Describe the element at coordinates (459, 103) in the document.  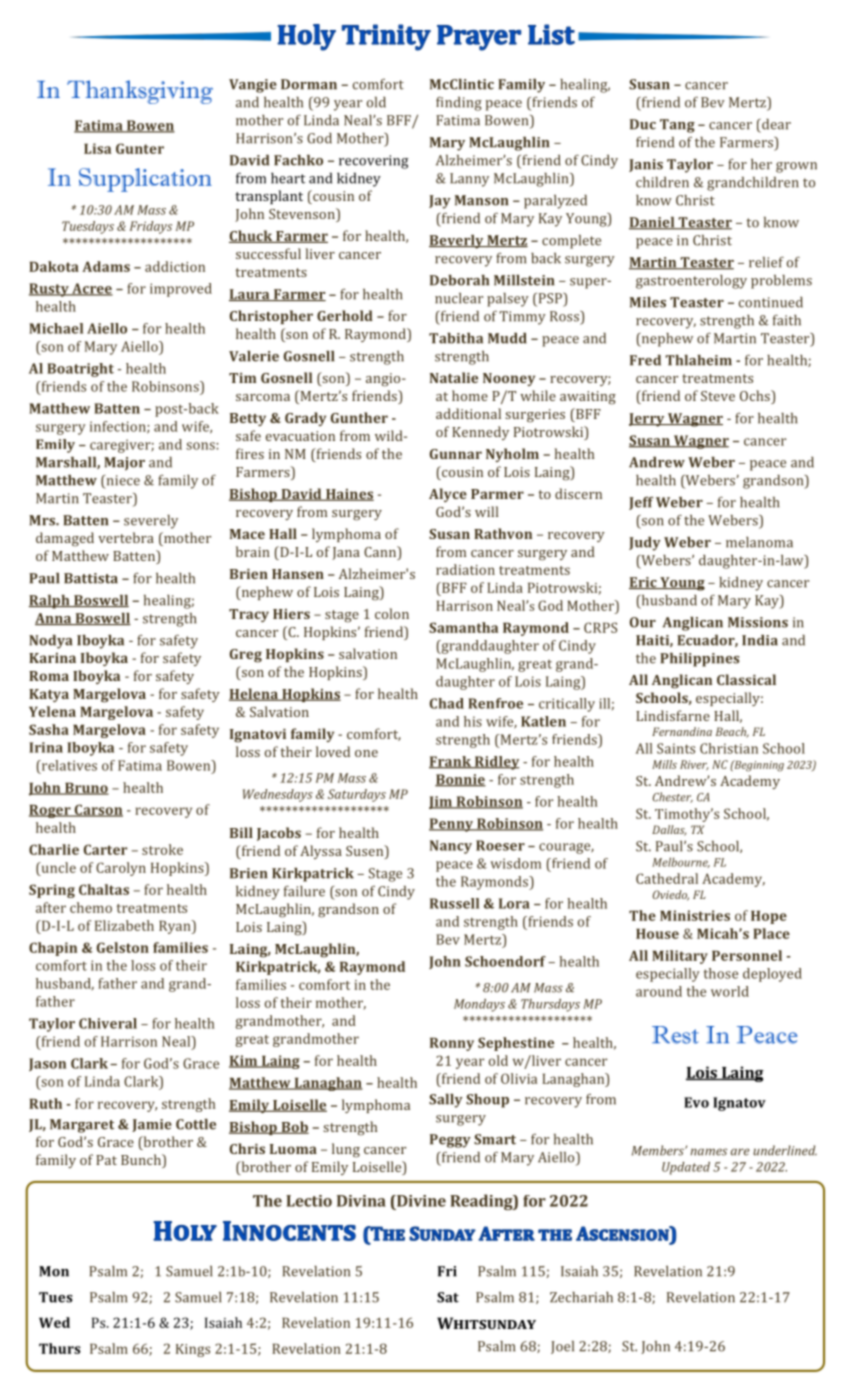
I see `finding` at that location.
